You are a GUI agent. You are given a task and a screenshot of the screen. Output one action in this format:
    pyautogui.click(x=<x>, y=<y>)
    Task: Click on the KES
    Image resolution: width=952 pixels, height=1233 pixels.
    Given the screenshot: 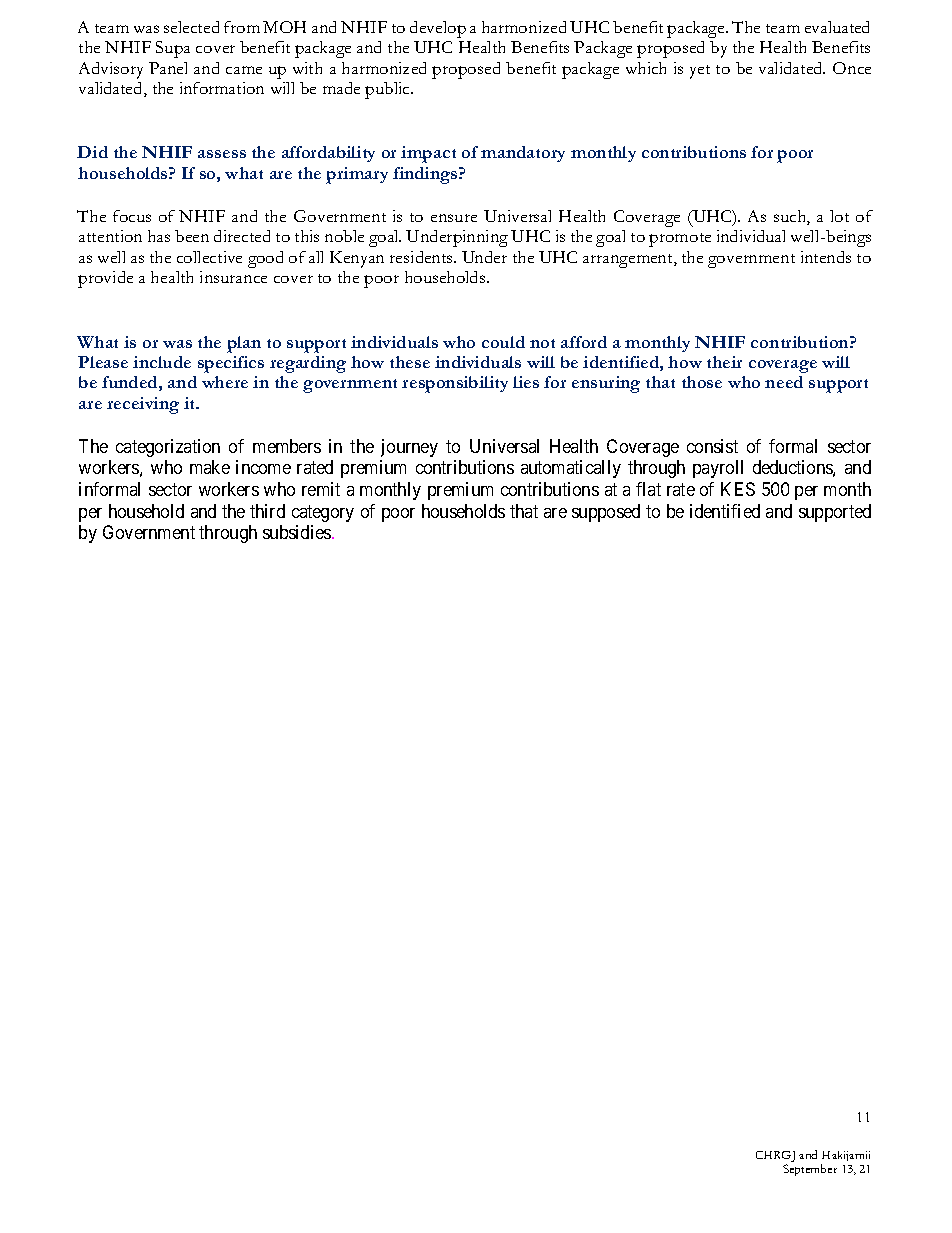 What is the action you would take?
    pyautogui.click(x=738, y=489)
